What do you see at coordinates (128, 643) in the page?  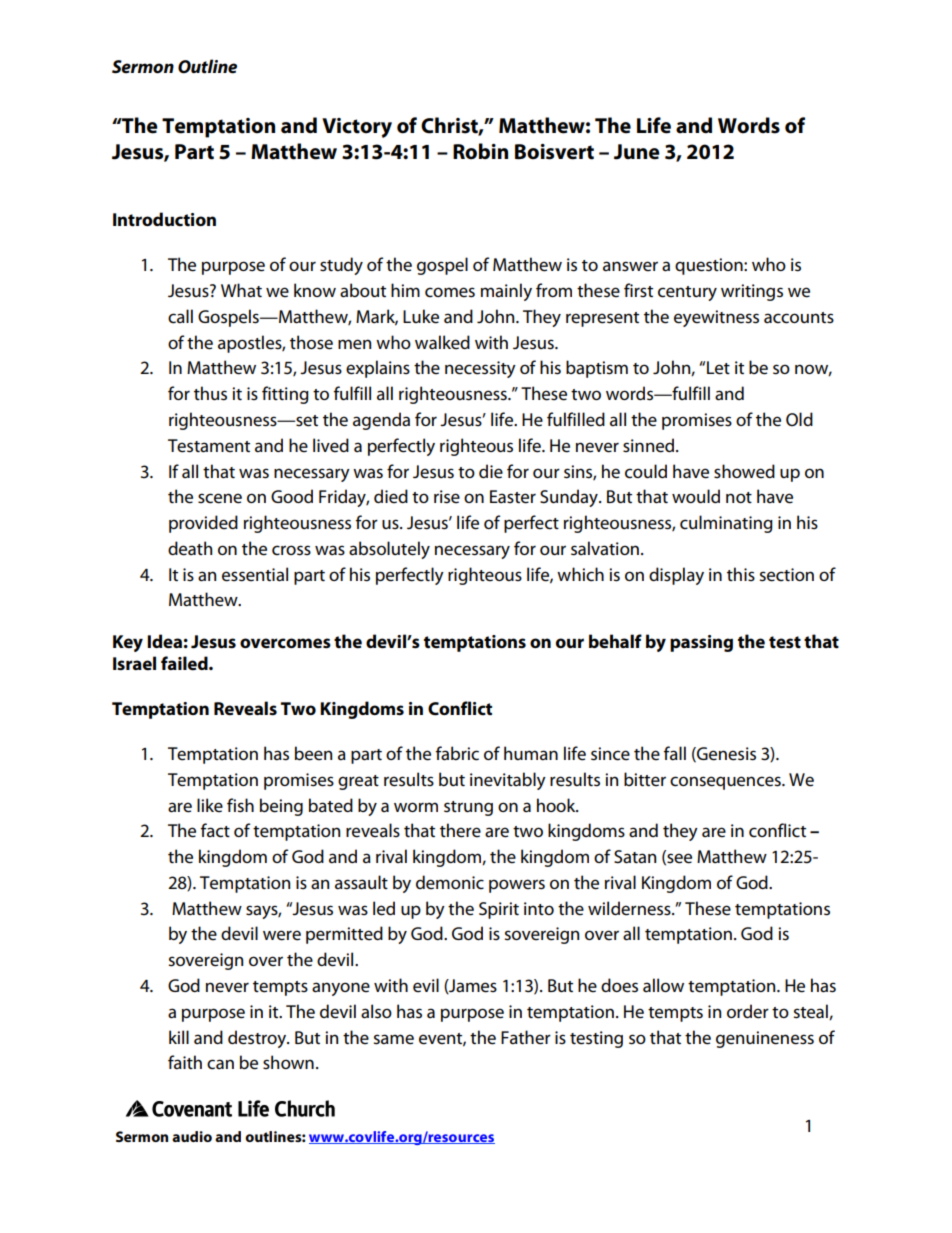 I see `Key` at bounding box center [128, 643].
